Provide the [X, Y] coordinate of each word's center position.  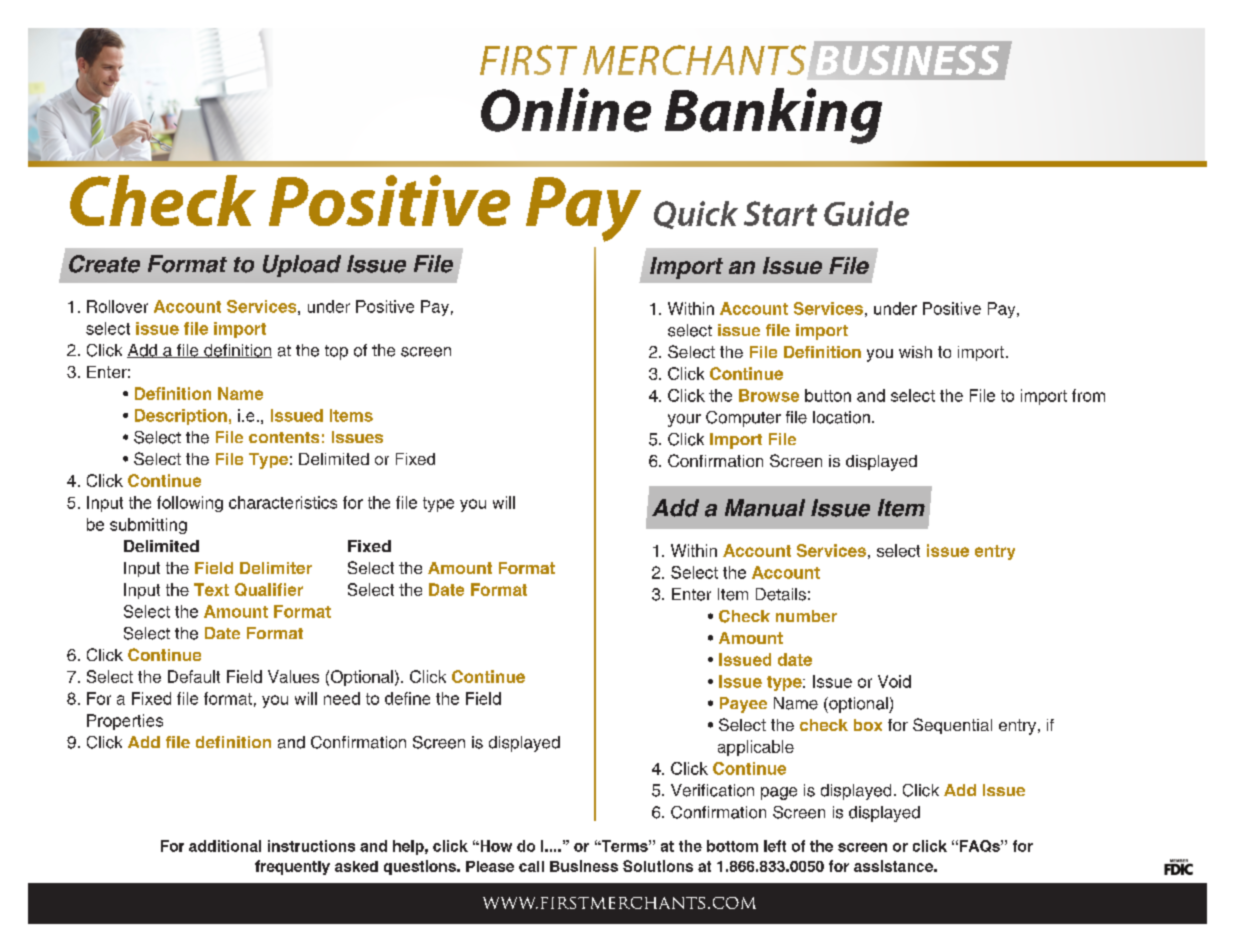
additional [225, 846]
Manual [765, 508]
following [190, 504]
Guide [866, 213]
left [775, 846]
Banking [773, 116]
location [841, 417]
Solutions [658, 866]
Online [566, 110]
